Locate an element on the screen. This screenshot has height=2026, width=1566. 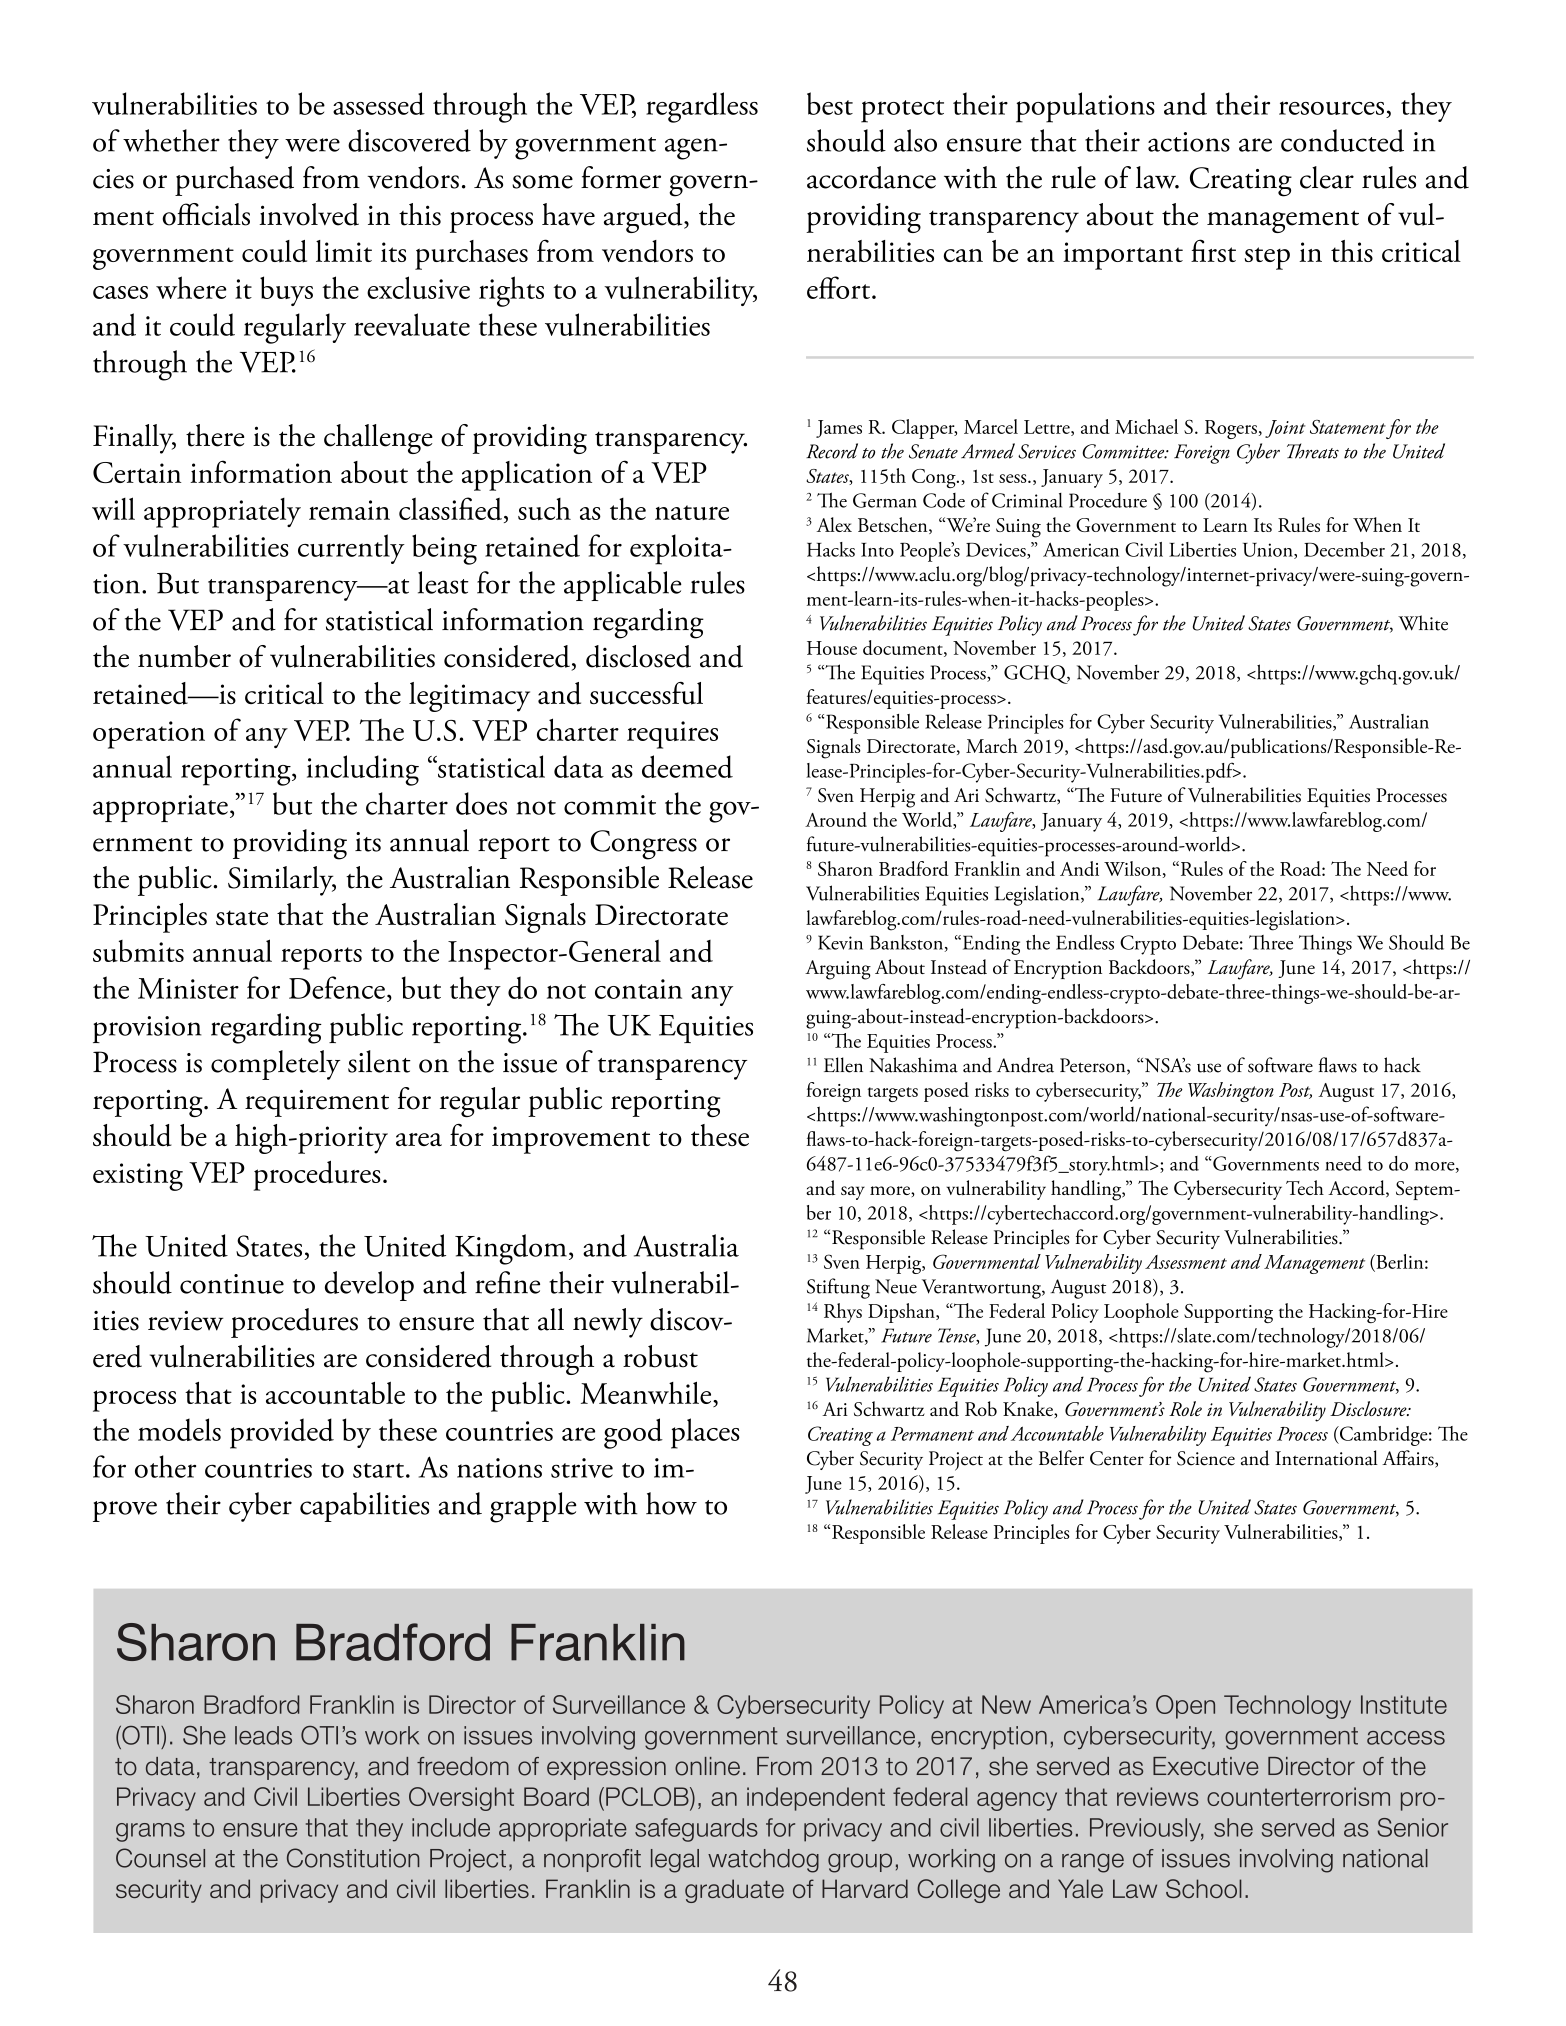
Union is located at coordinates (1269, 551).
